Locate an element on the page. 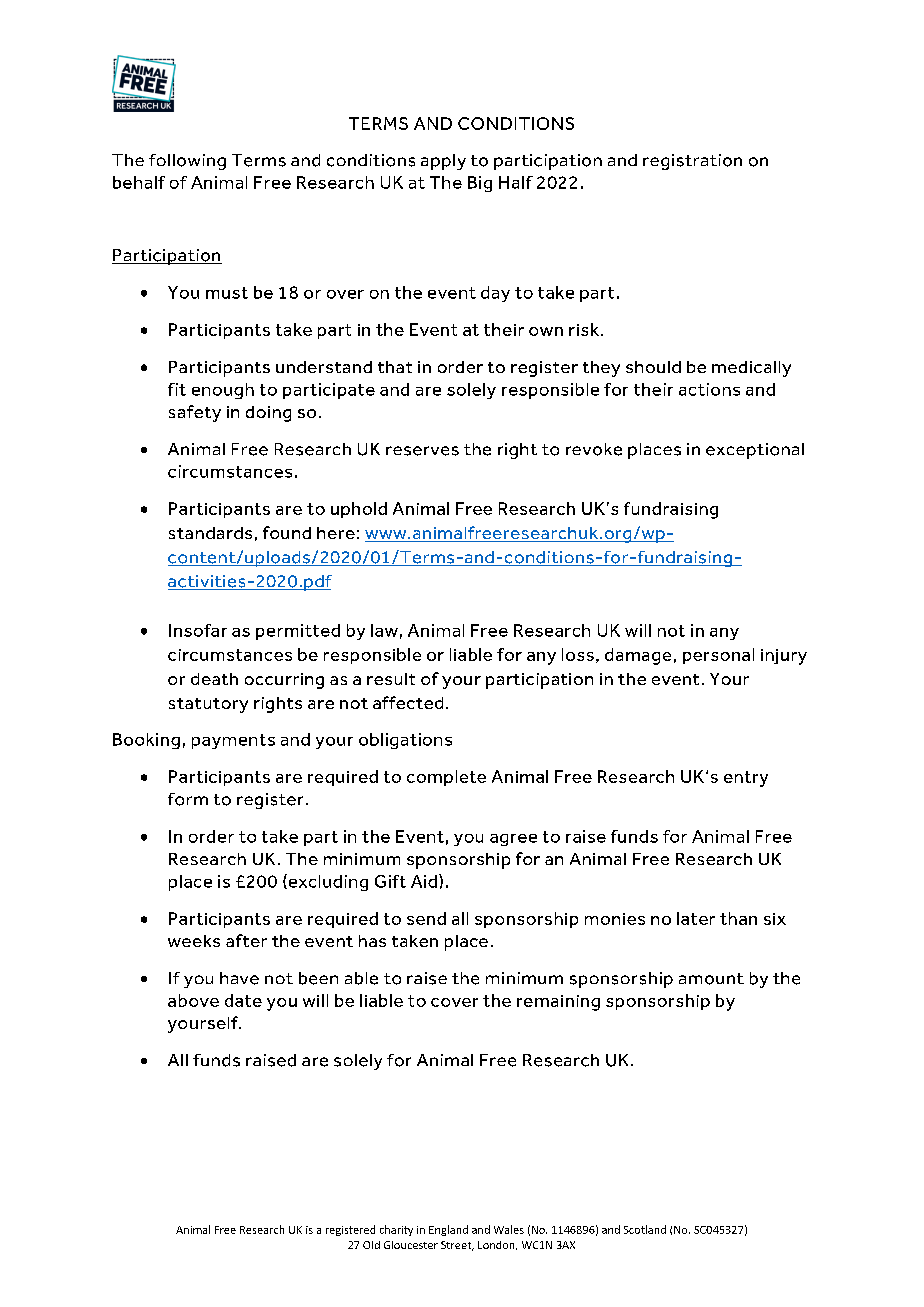 The image size is (924, 1307). registration is located at coordinates (692, 162).
